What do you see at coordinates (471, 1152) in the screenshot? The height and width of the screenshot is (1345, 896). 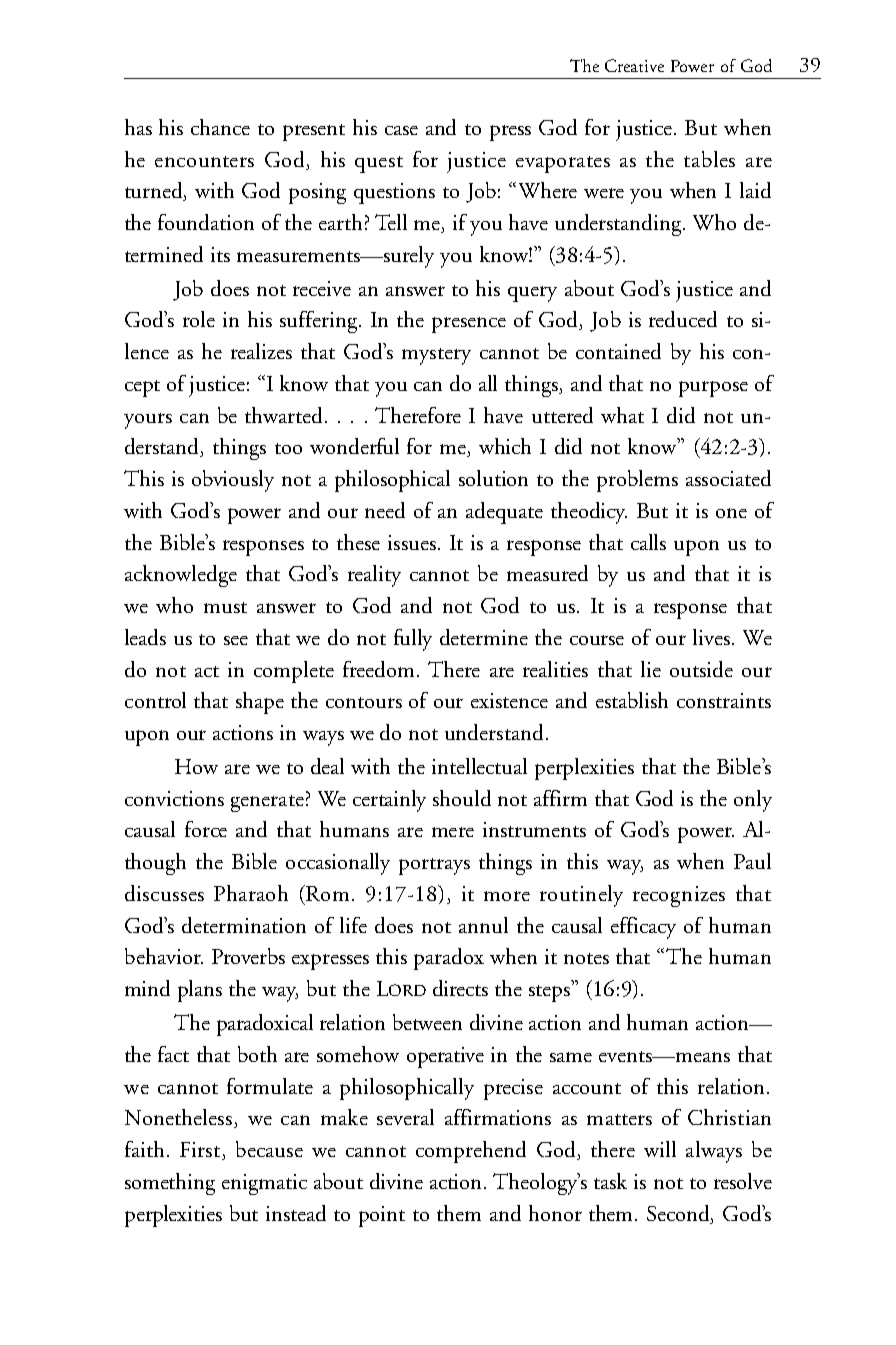 I see `comprehend` at bounding box center [471, 1152].
